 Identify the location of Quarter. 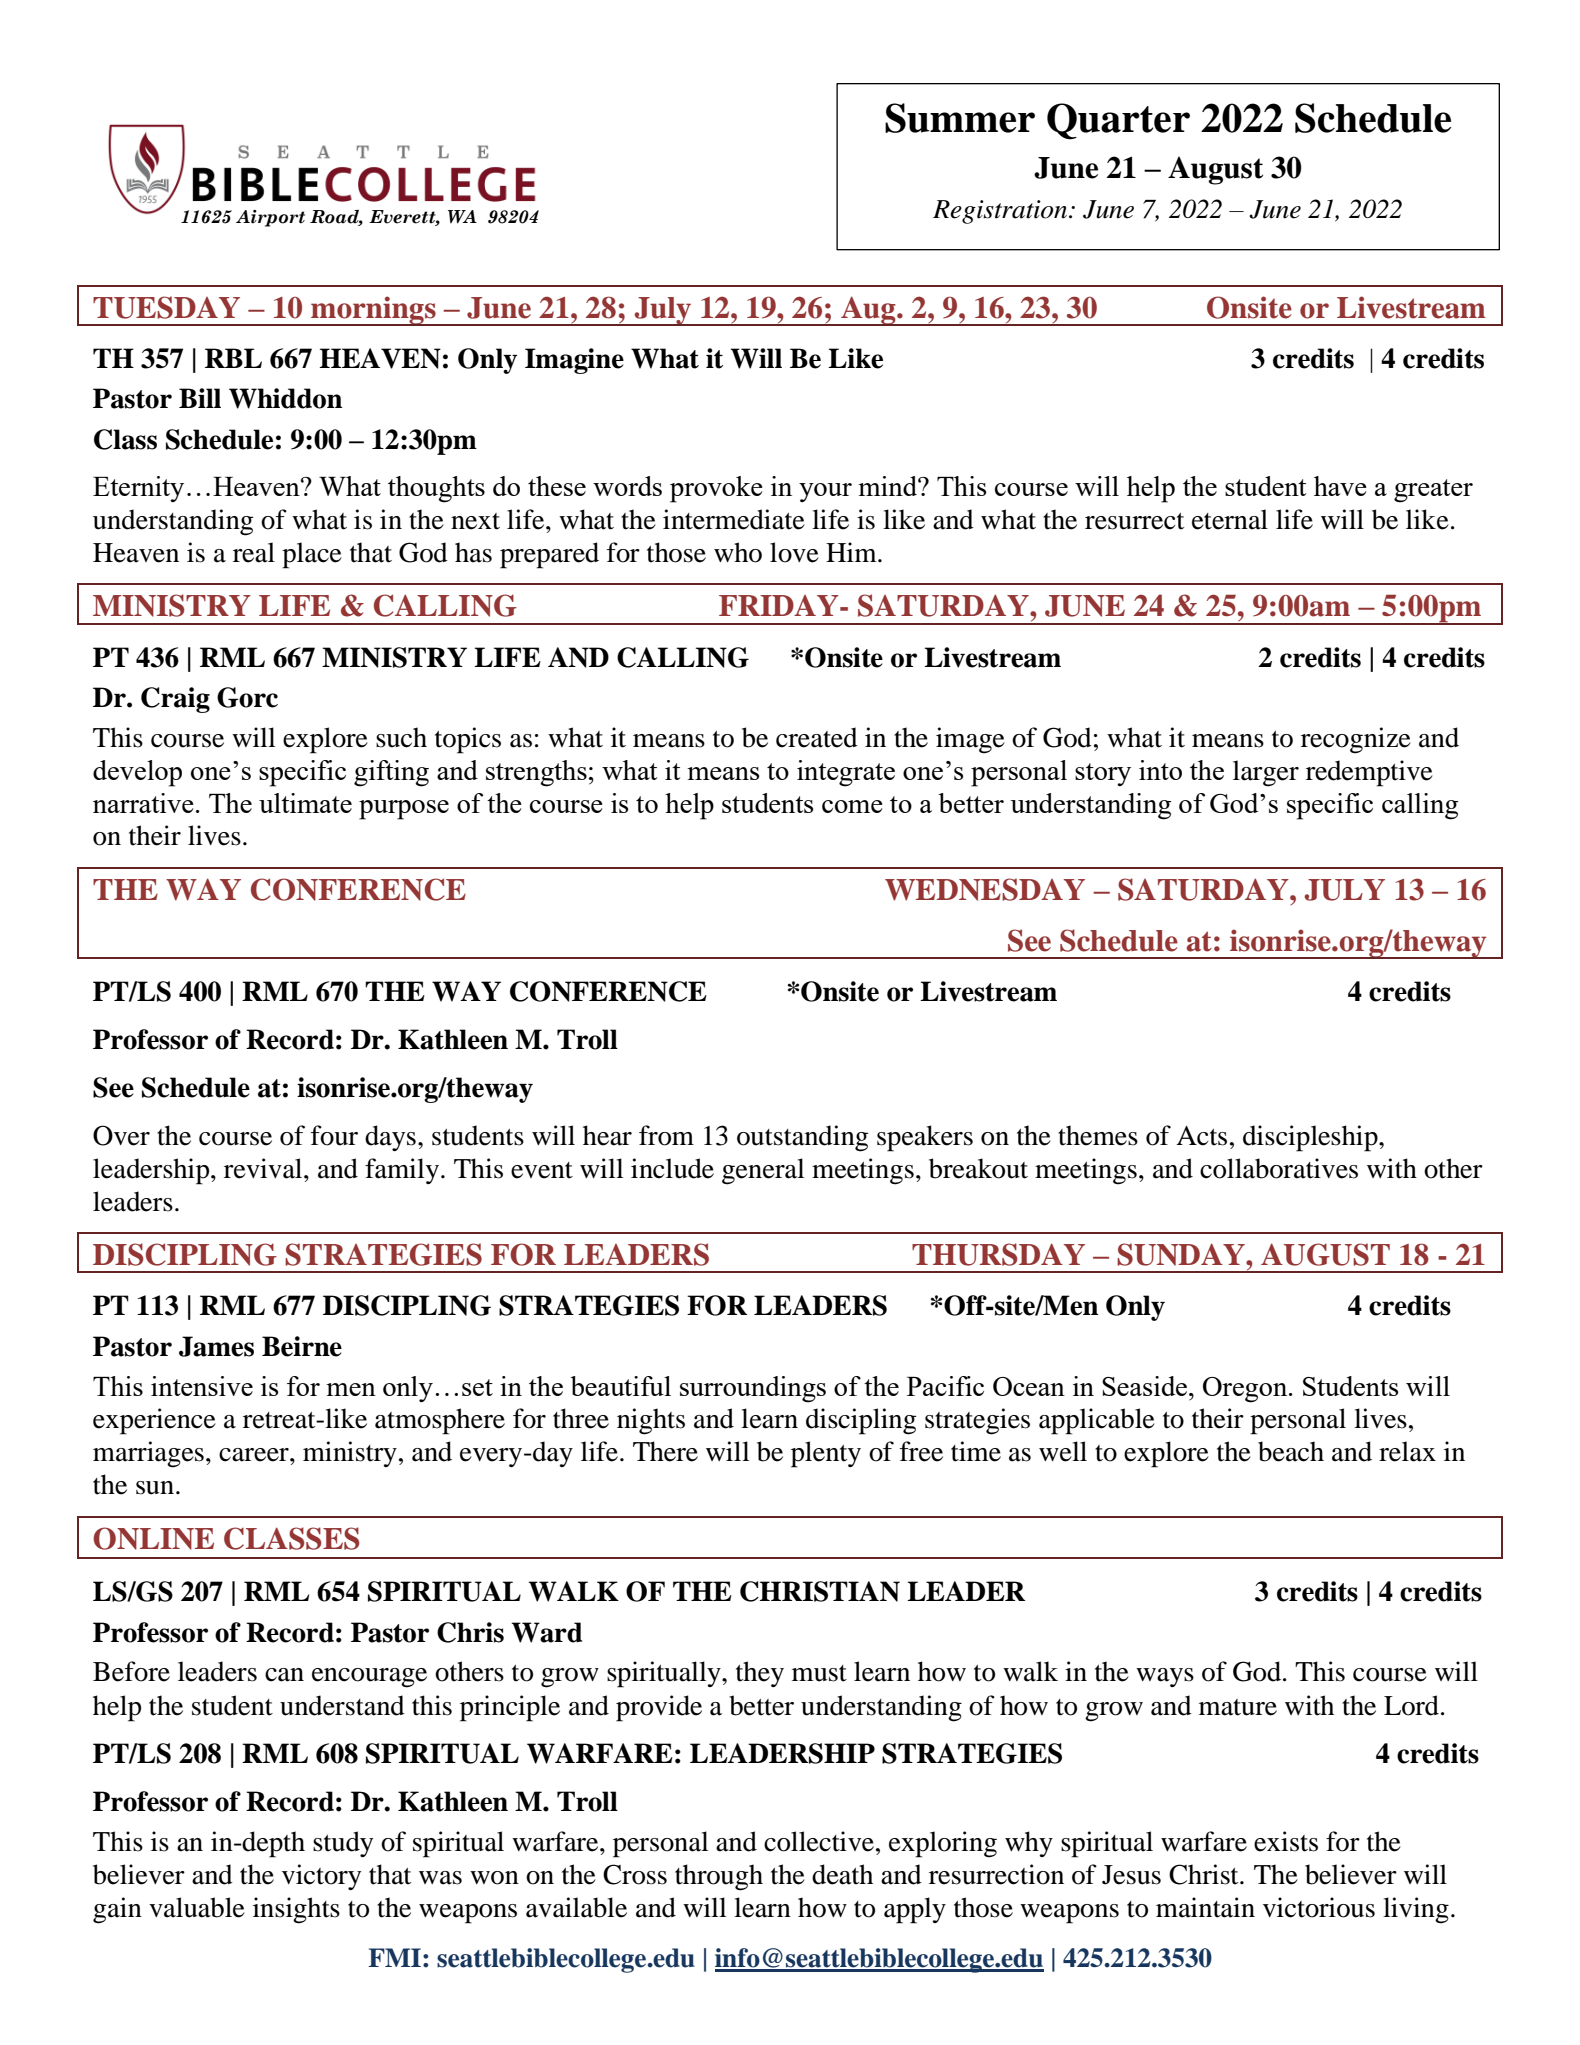
(1118, 121).
